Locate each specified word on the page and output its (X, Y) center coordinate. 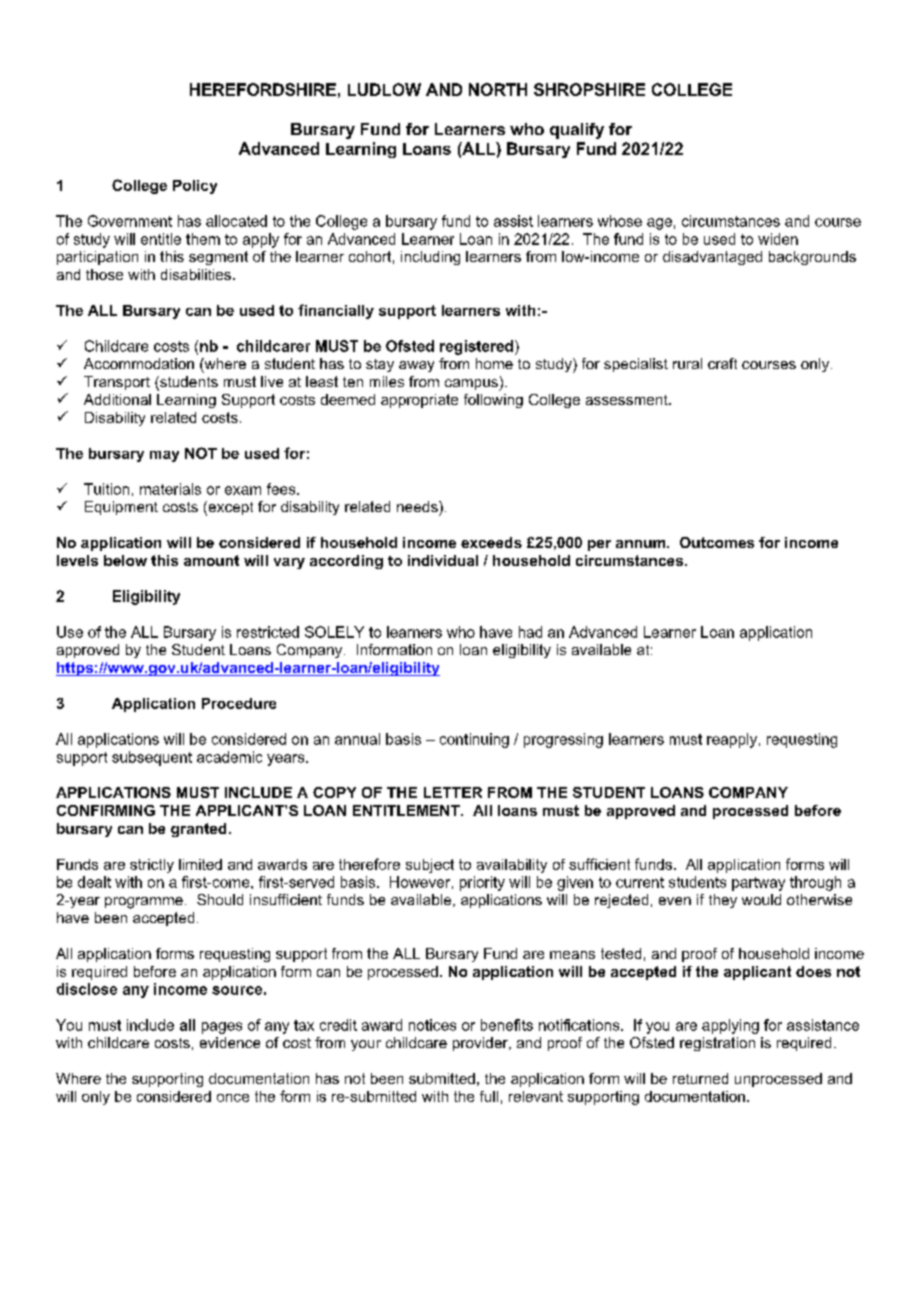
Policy (195, 187)
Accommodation (139, 363)
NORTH (498, 89)
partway (758, 884)
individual (443, 560)
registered (478, 347)
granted (198, 830)
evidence (230, 1042)
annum (642, 544)
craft (722, 363)
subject (430, 866)
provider (481, 1044)
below (125, 560)
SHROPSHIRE (589, 89)
